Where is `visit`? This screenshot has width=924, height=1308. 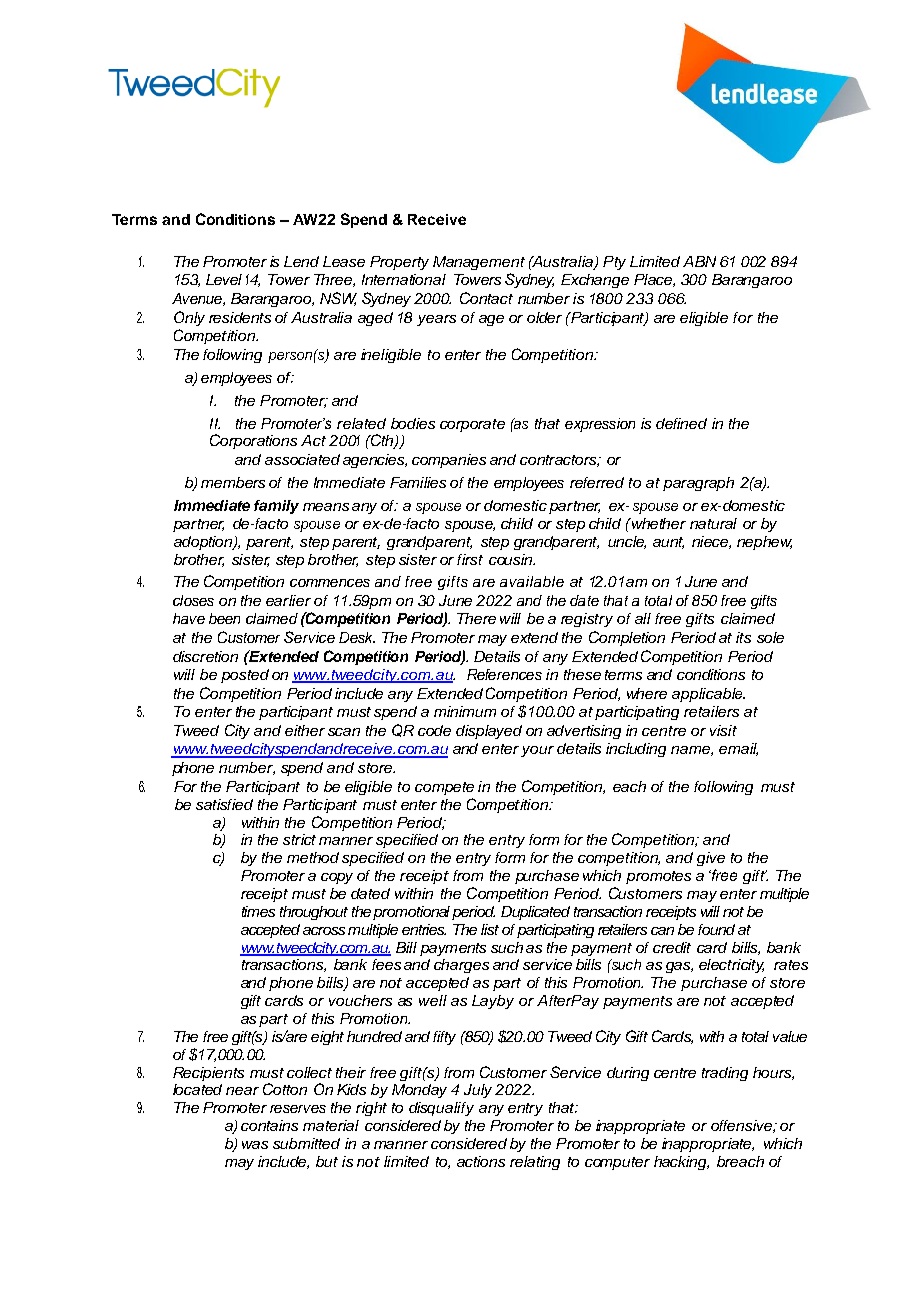 visit is located at coordinates (723, 730).
